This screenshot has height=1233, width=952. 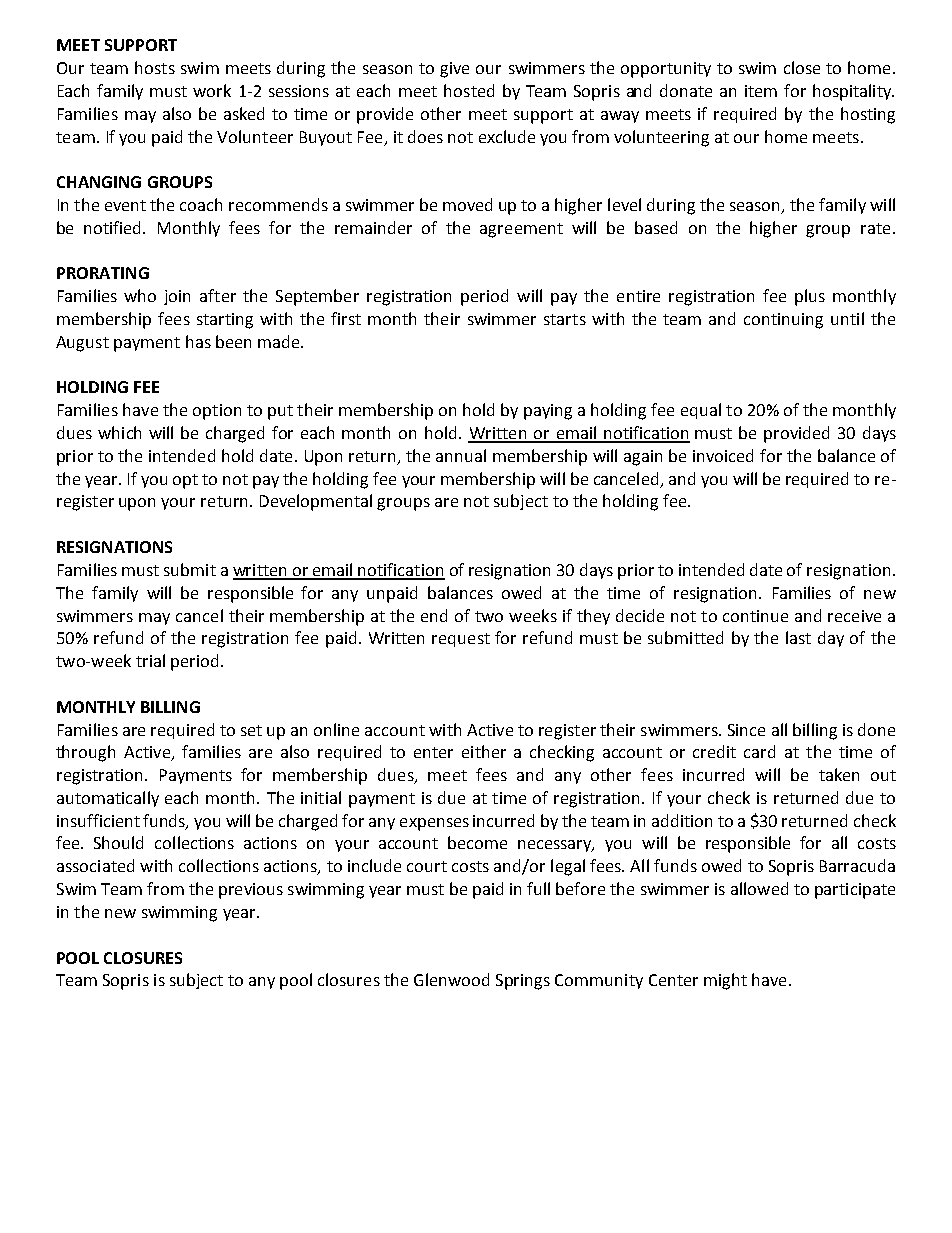 I want to click on card, so click(x=759, y=751).
